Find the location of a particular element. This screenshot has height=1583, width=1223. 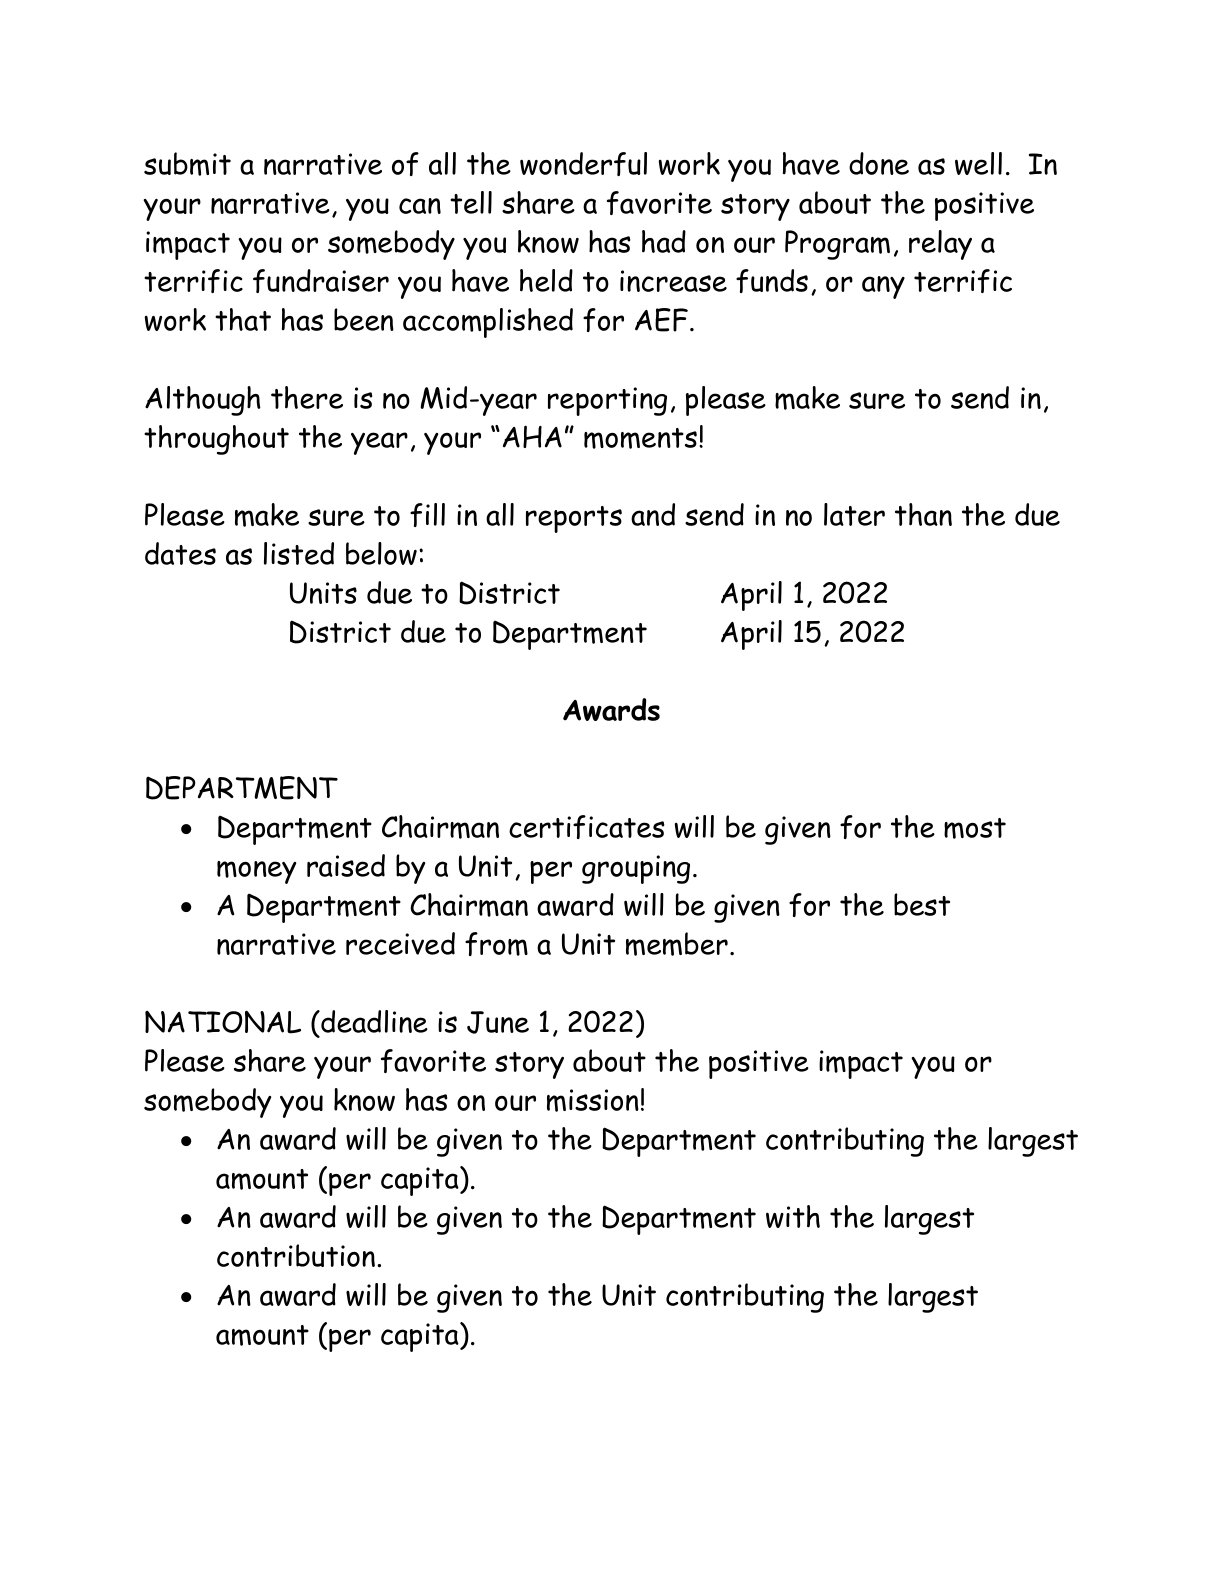

throughout is located at coordinates (216, 440).
